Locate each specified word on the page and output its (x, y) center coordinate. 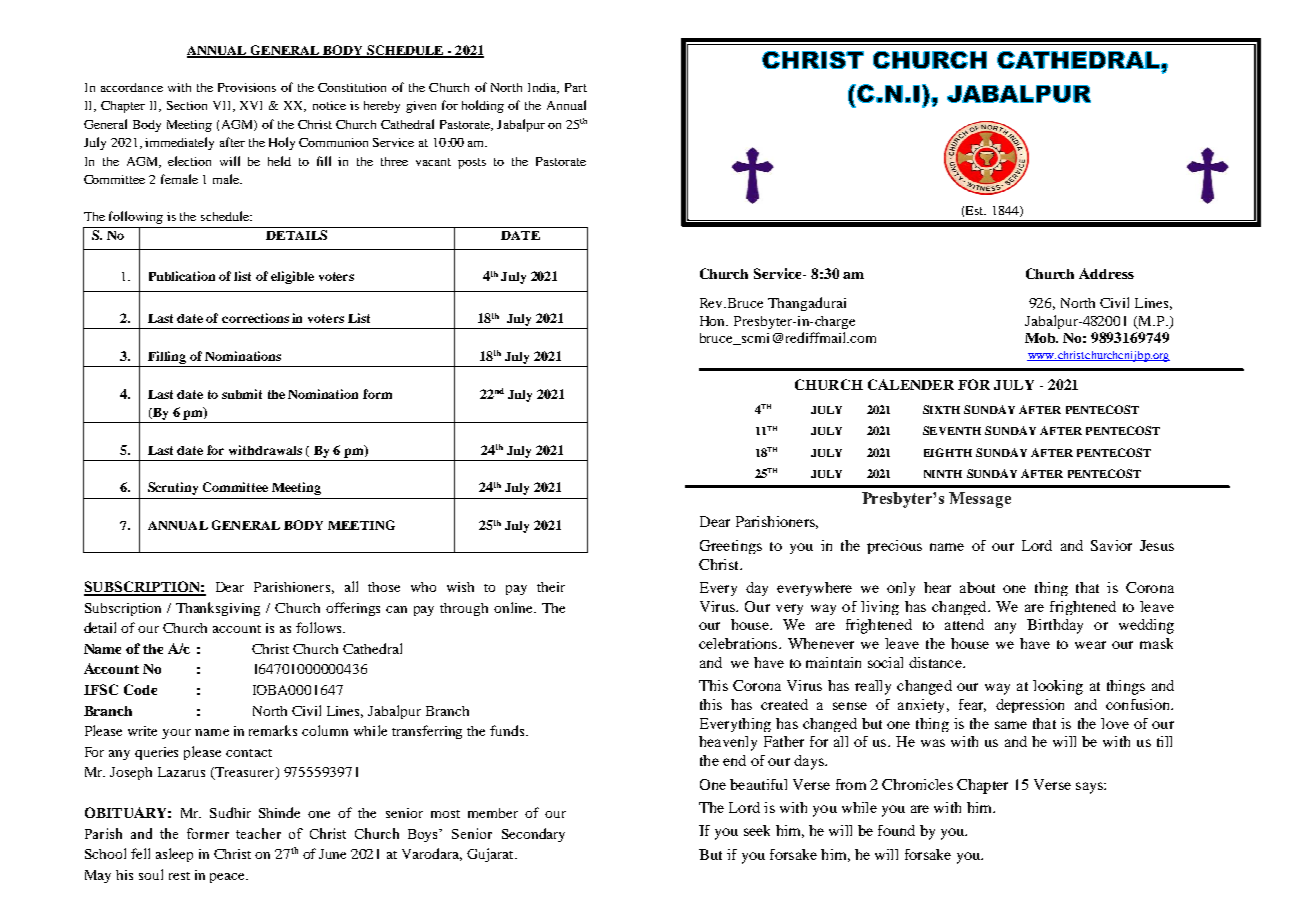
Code (140, 689)
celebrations (739, 643)
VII (223, 106)
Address (1106, 273)
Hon (714, 321)
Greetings (731, 547)
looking (1058, 687)
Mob (1041, 338)
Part (576, 87)
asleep (174, 855)
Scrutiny (173, 488)
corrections (255, 318)
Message (980, 500)
